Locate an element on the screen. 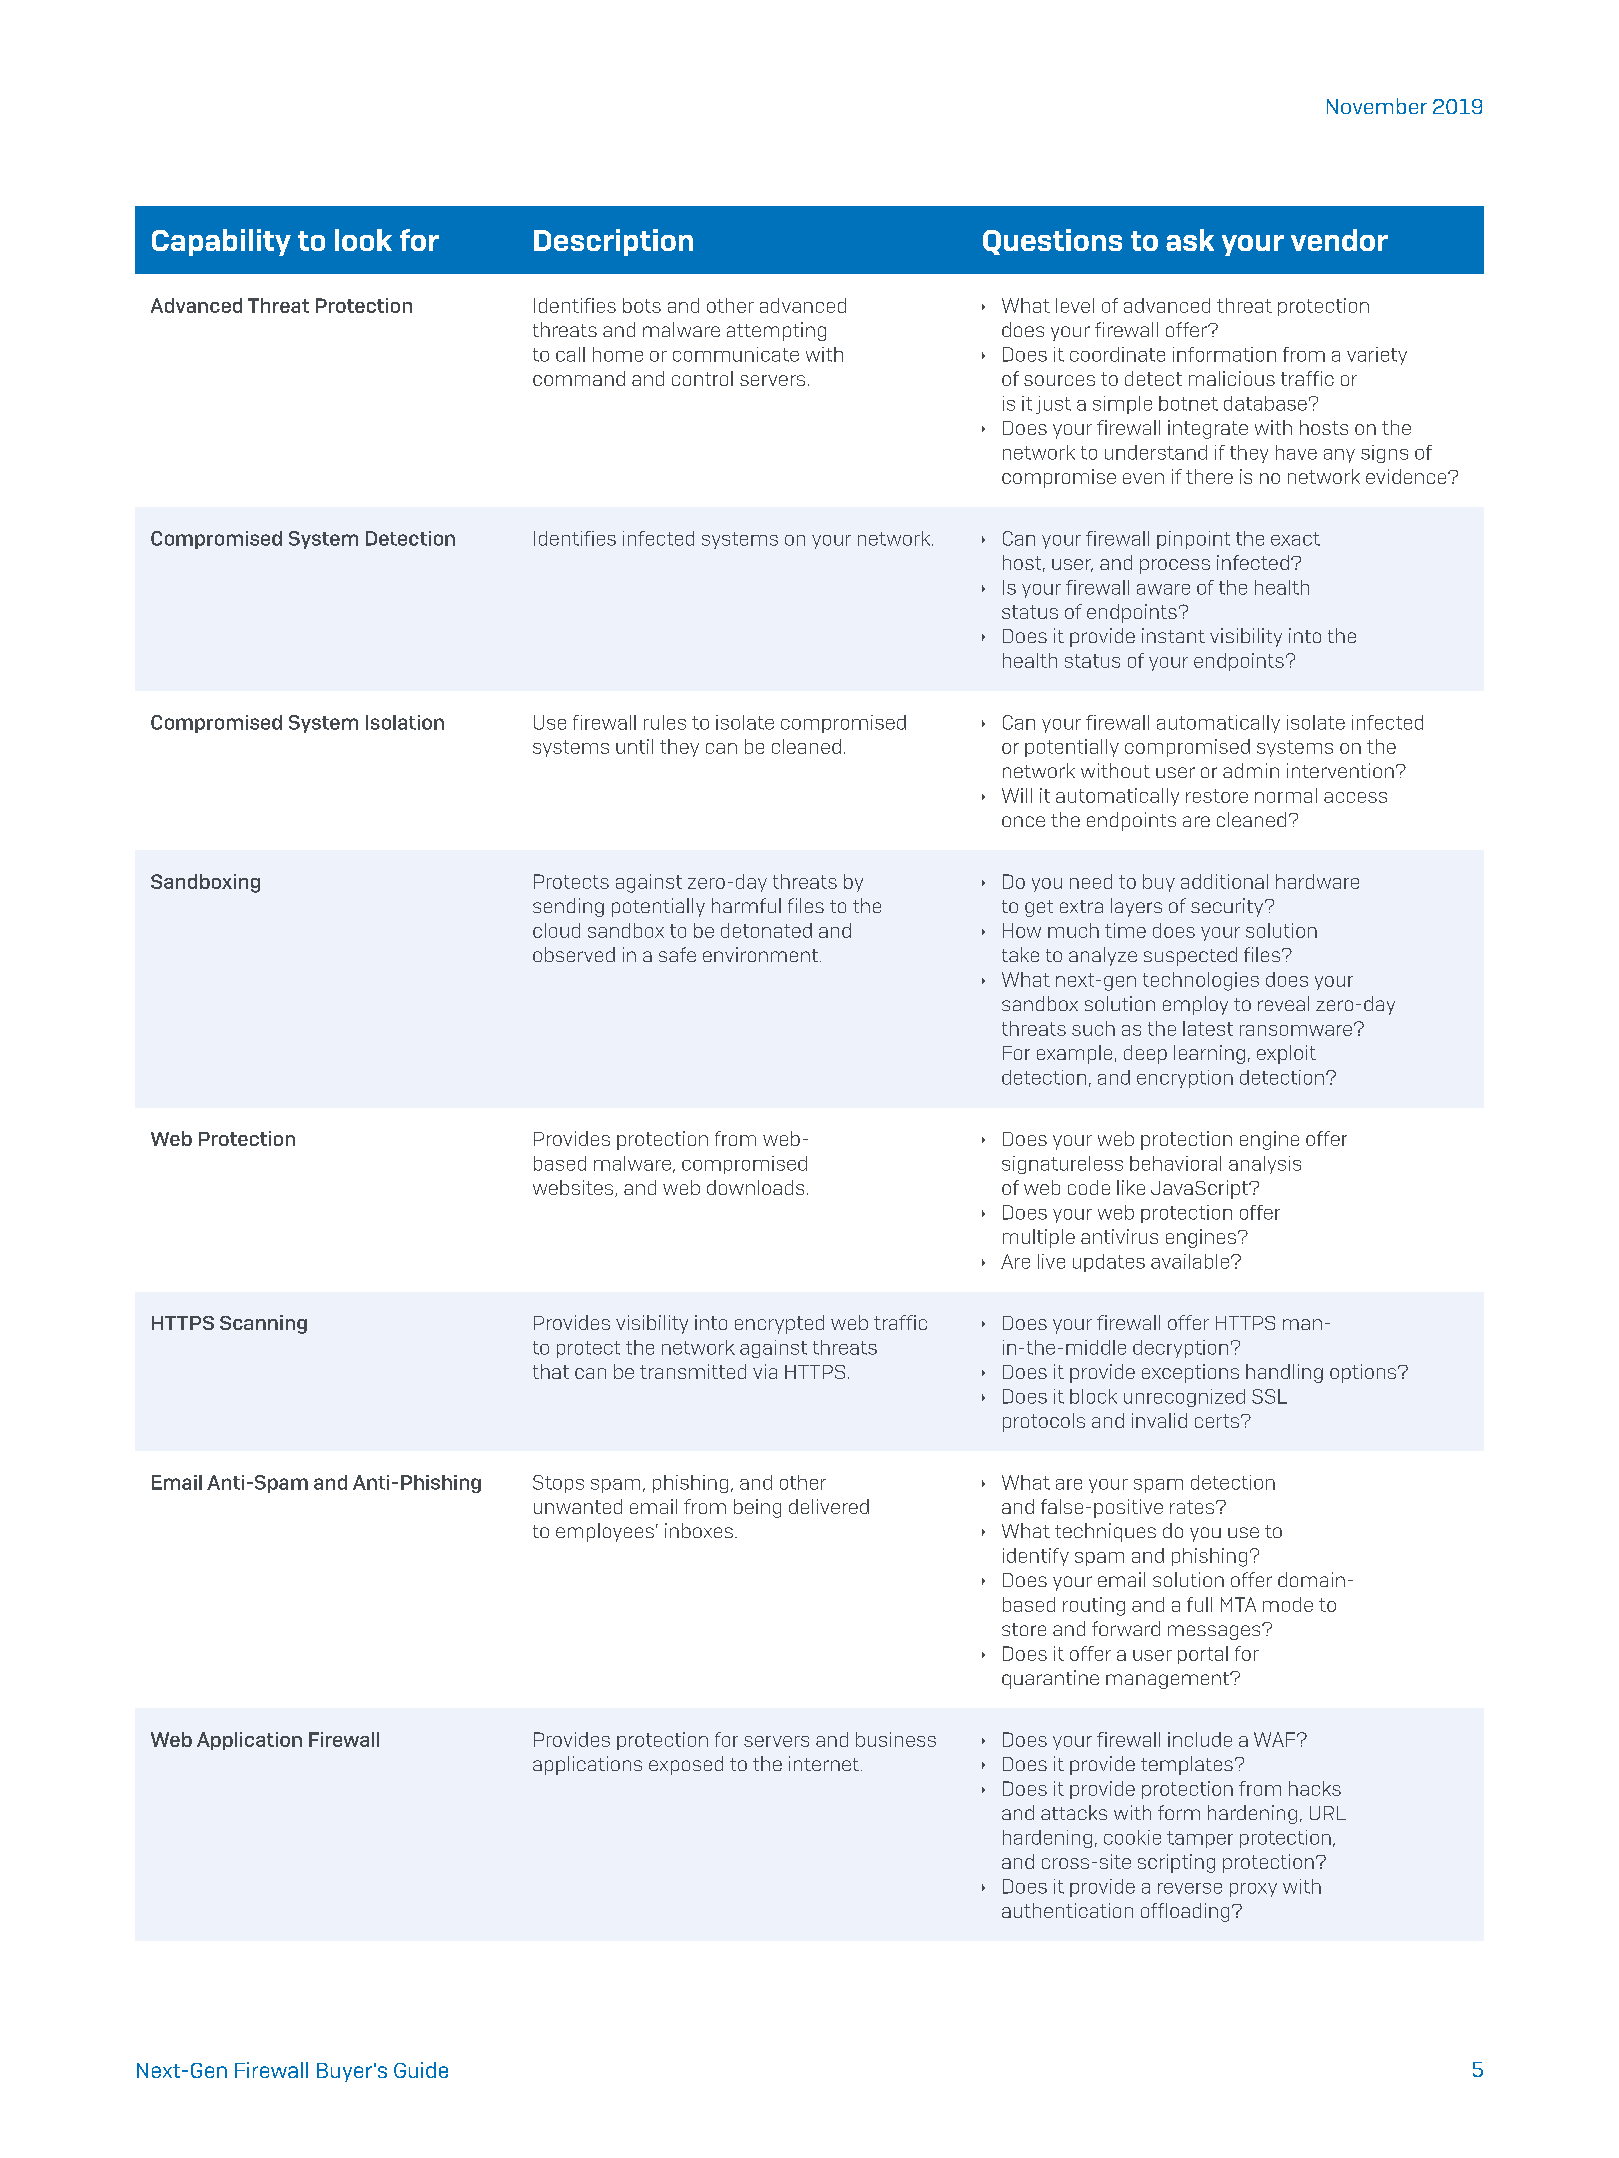 The height and width of the screenshot is (2158, 1619). authentication is located at coordinates (1067, 1910).
